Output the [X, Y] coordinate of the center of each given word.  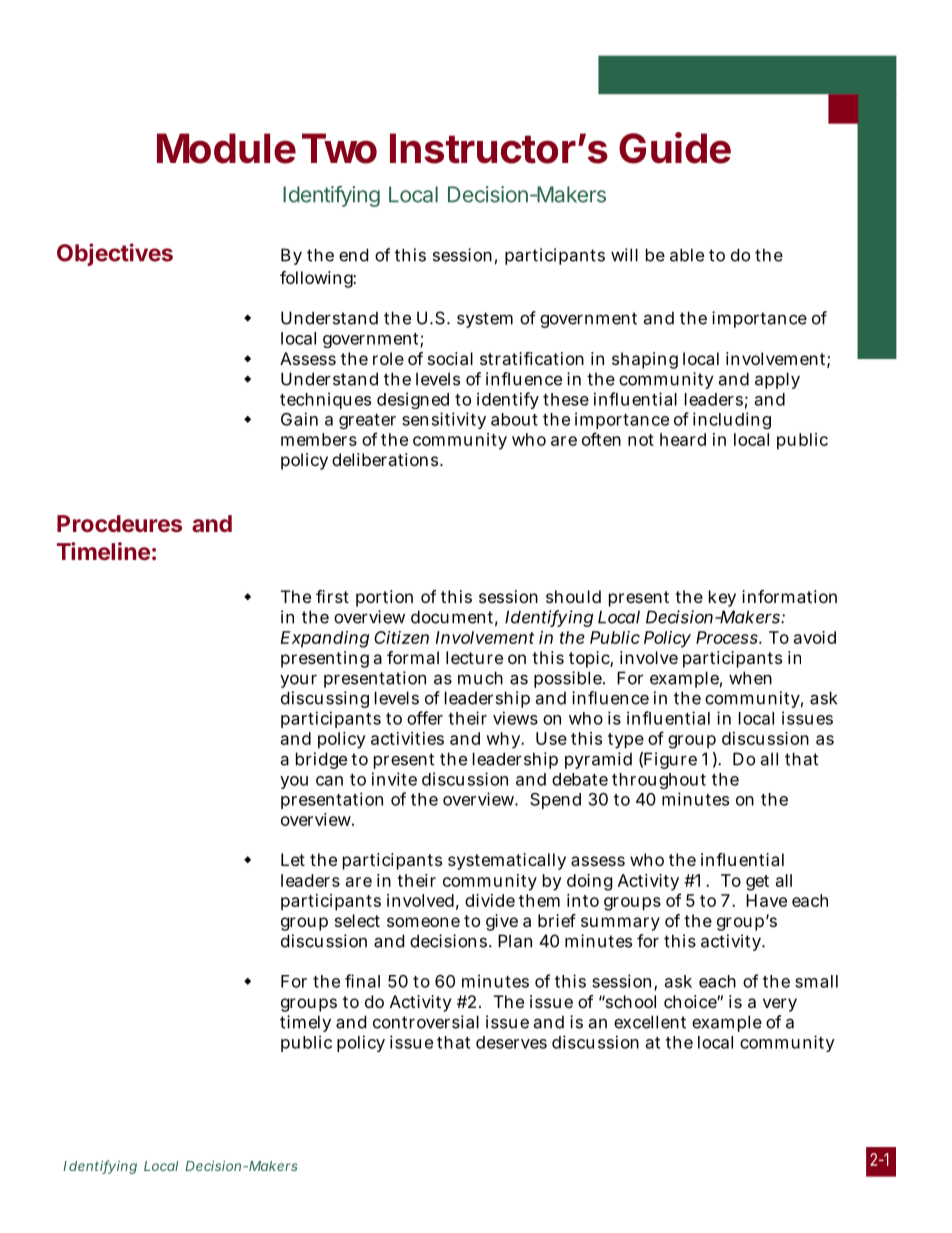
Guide [675, 148]
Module [226, 148]
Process [729, 637]
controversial [426, 1022]
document [454, 618]
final [362, 981]
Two [339, 148]
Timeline [103, 551]
